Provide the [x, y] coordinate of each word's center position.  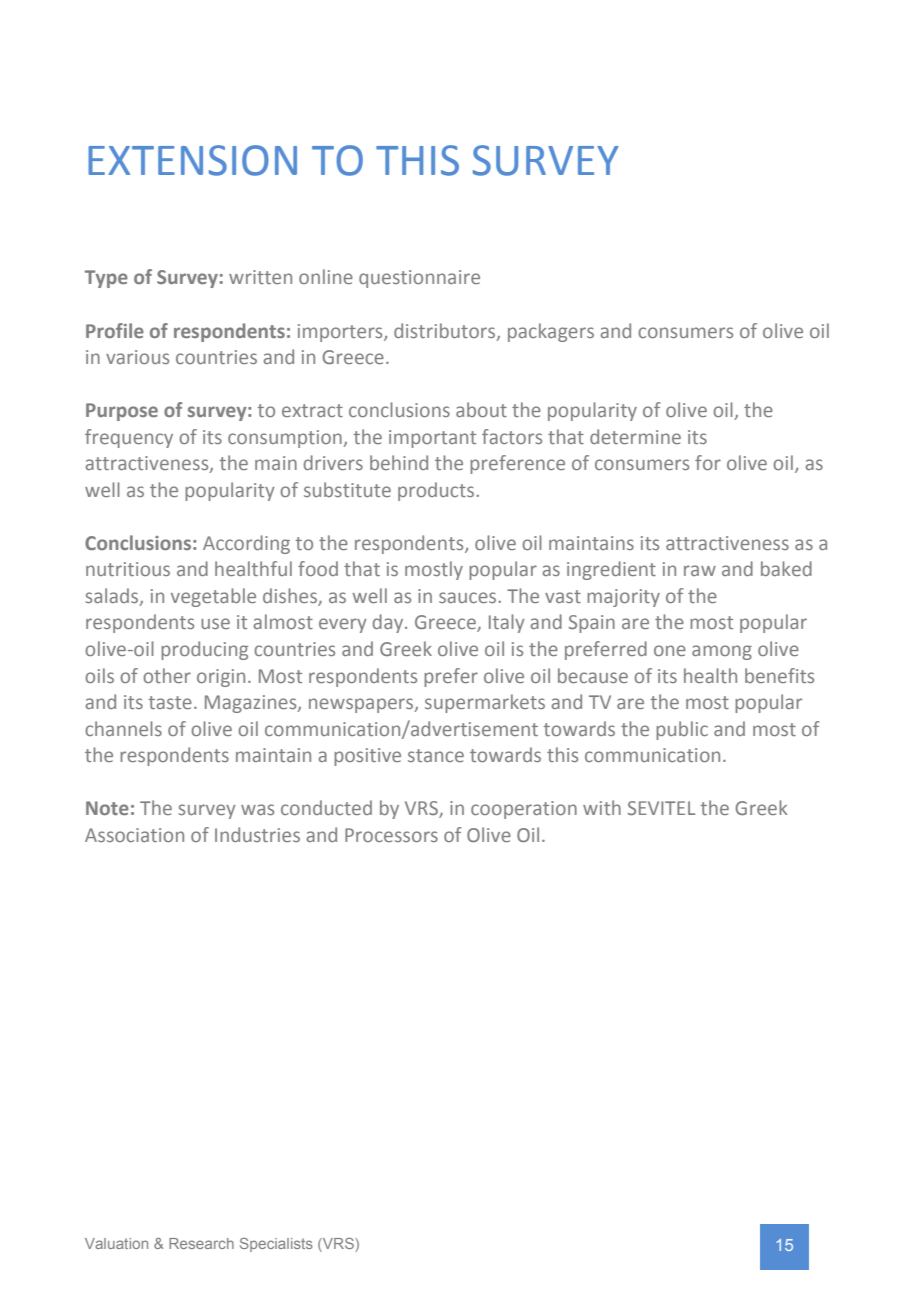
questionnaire [419, 279]
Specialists [276, 1245]
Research [201, 1243]
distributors [446, 331]
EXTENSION [192, 160]
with [602, 807]
